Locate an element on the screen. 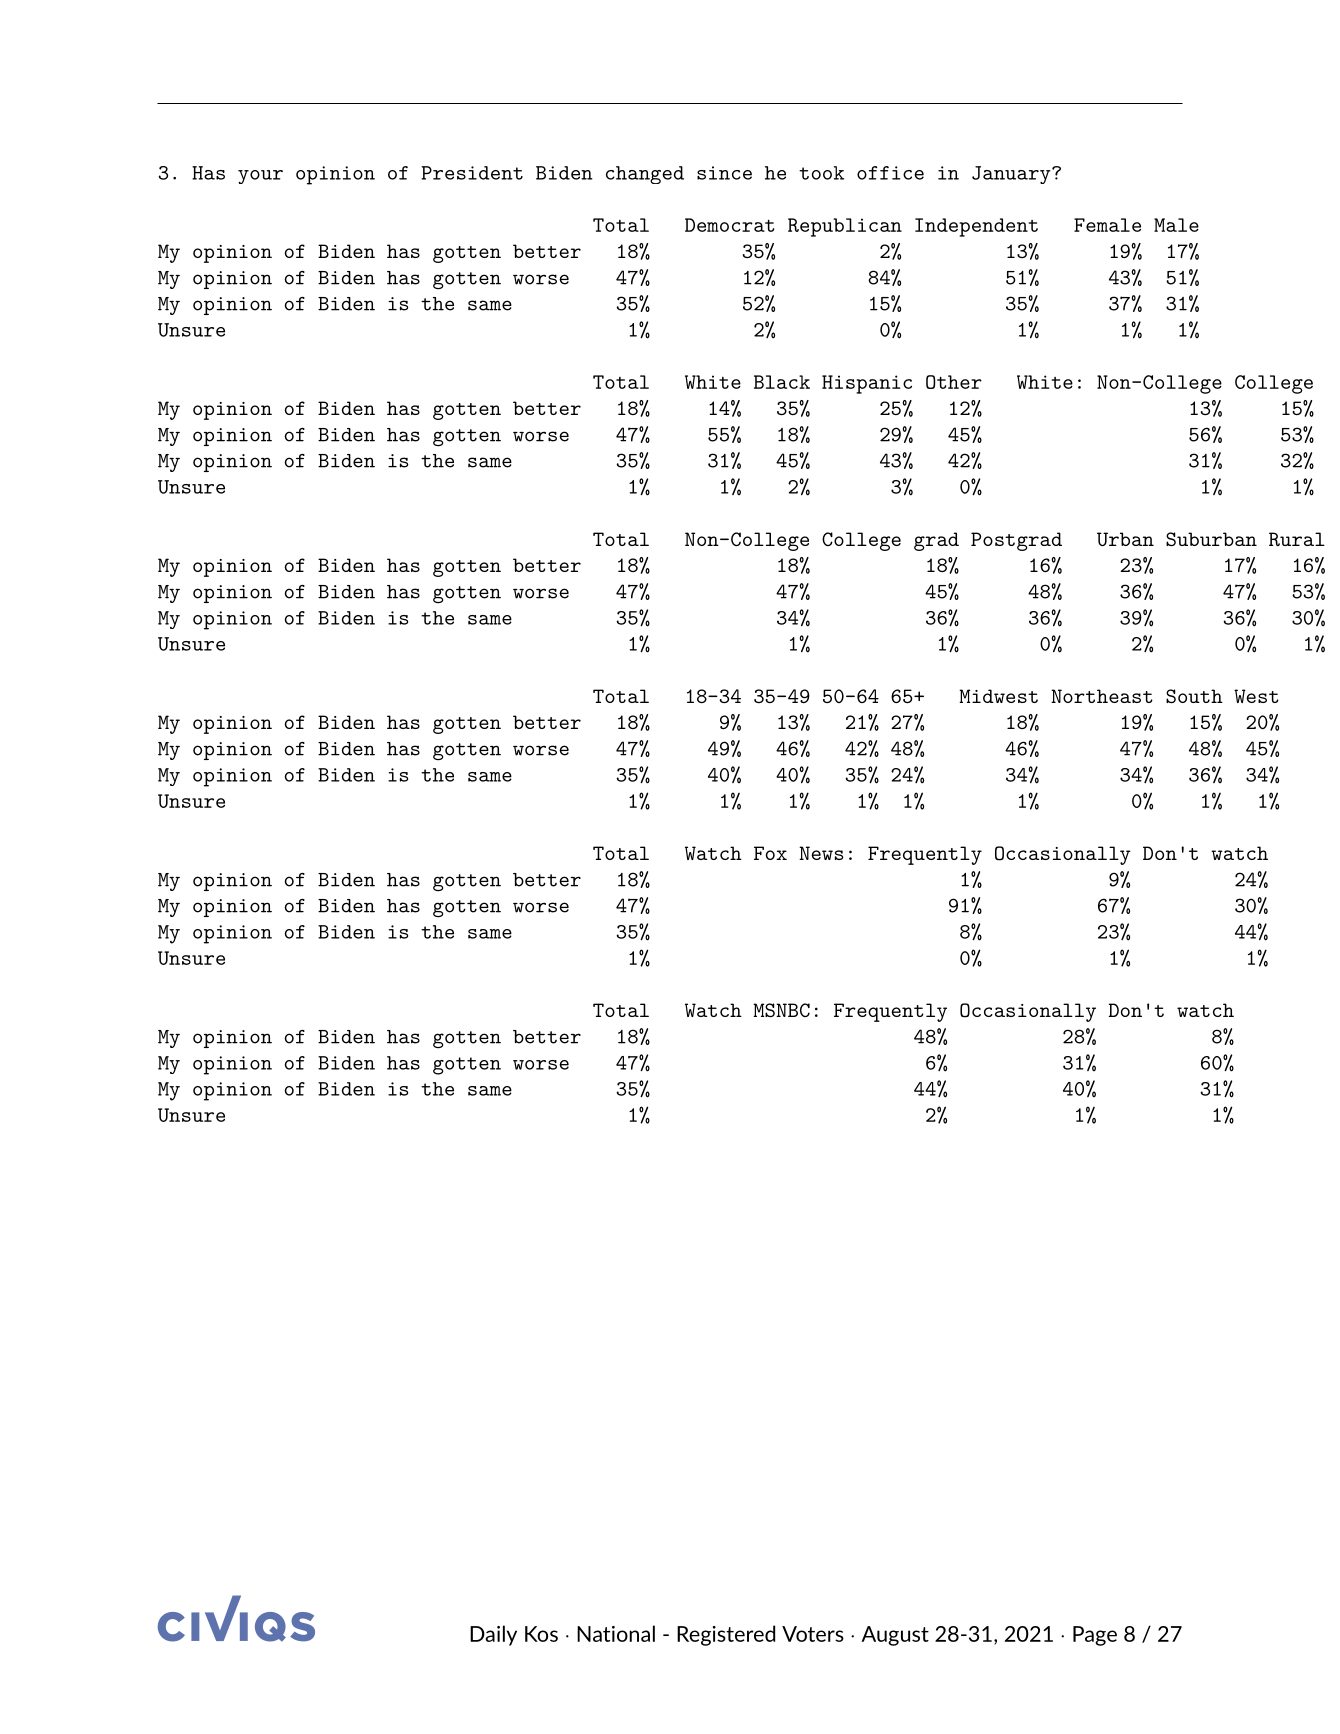 The height and width of the screenshot is (1734, 1340). Democrat is located at coordinates (729, 225).
